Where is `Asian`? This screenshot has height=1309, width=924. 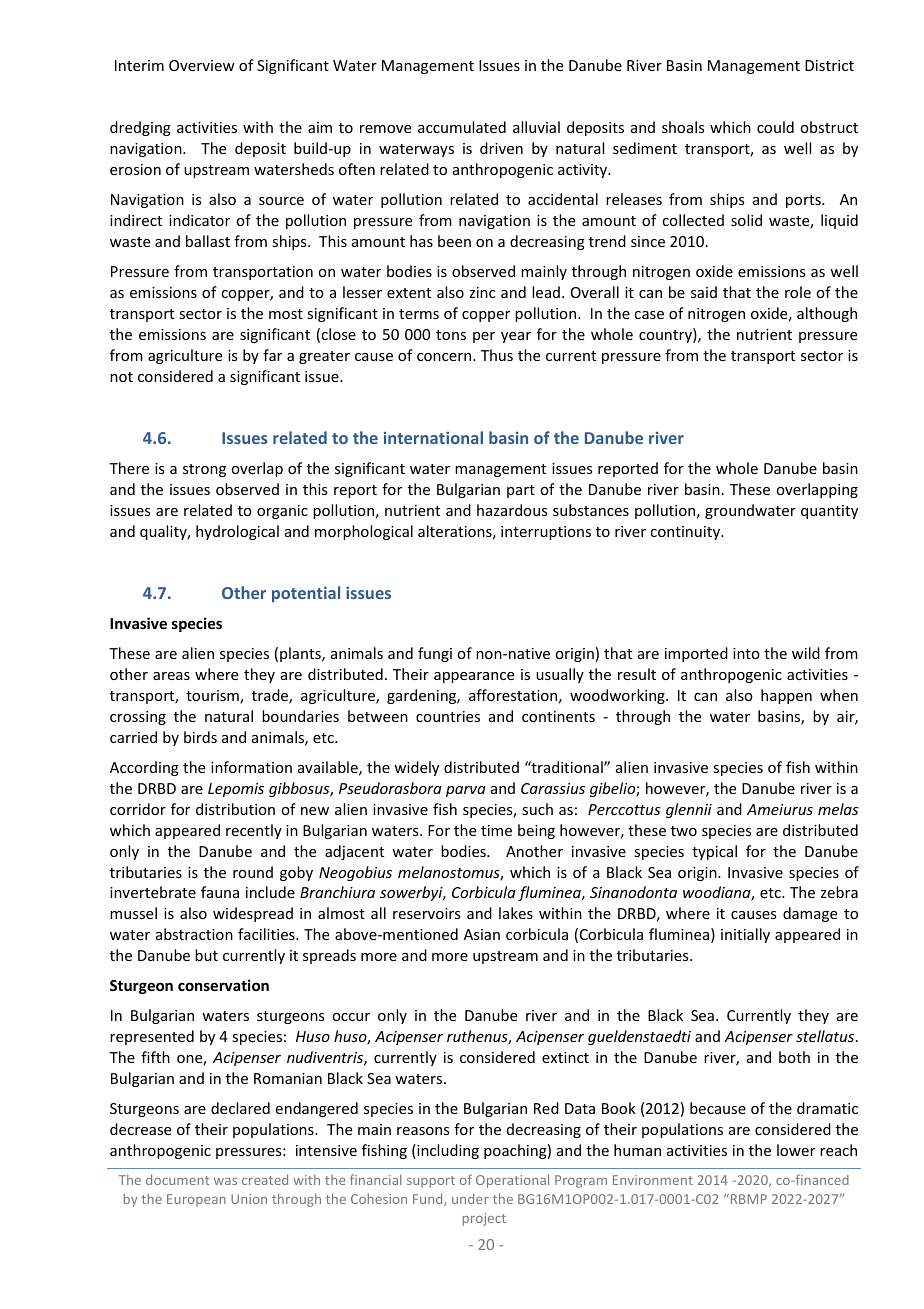 Asian is located at coordinates (482, 934).
